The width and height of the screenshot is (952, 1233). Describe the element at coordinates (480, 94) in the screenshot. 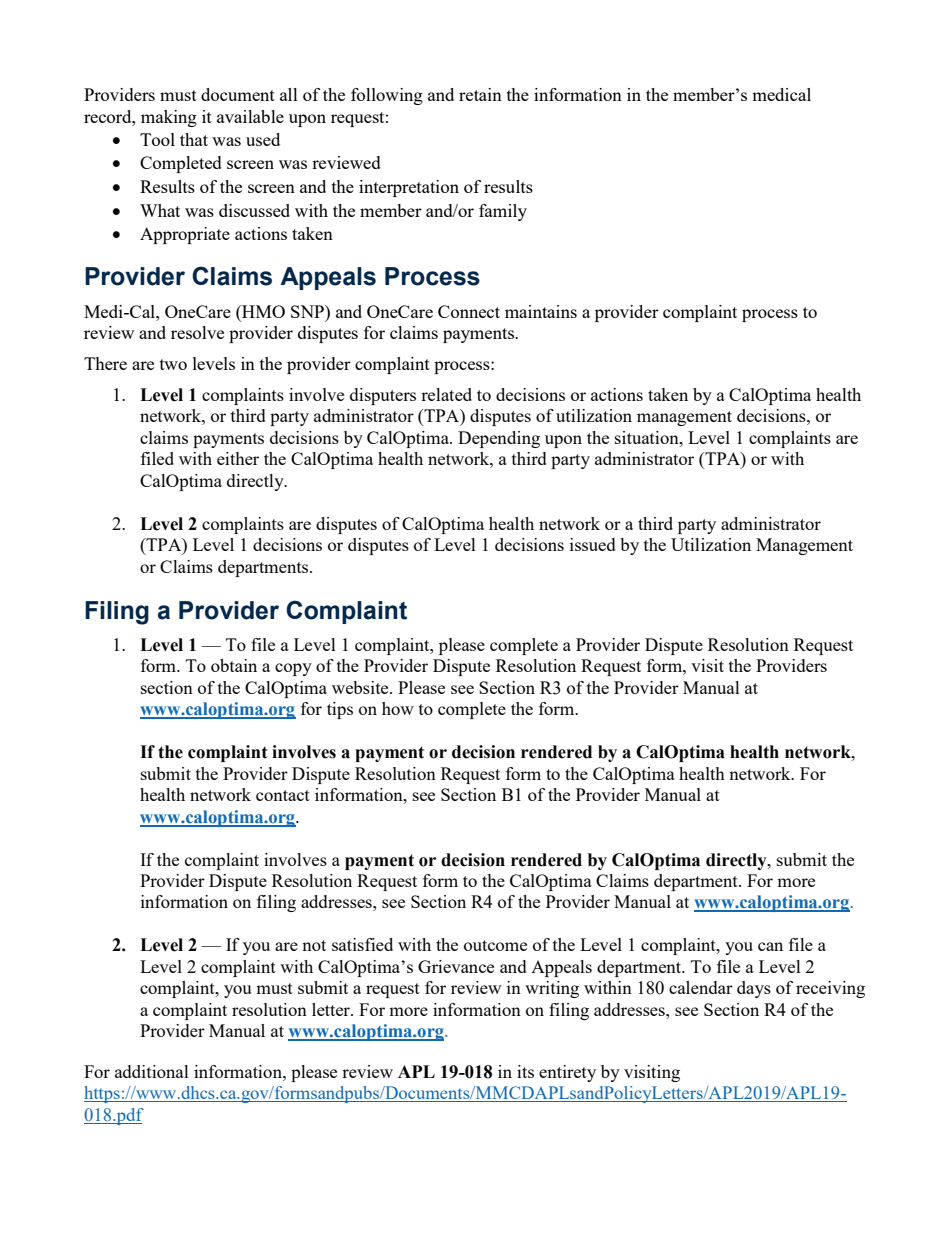

I see `retain` at that location.
